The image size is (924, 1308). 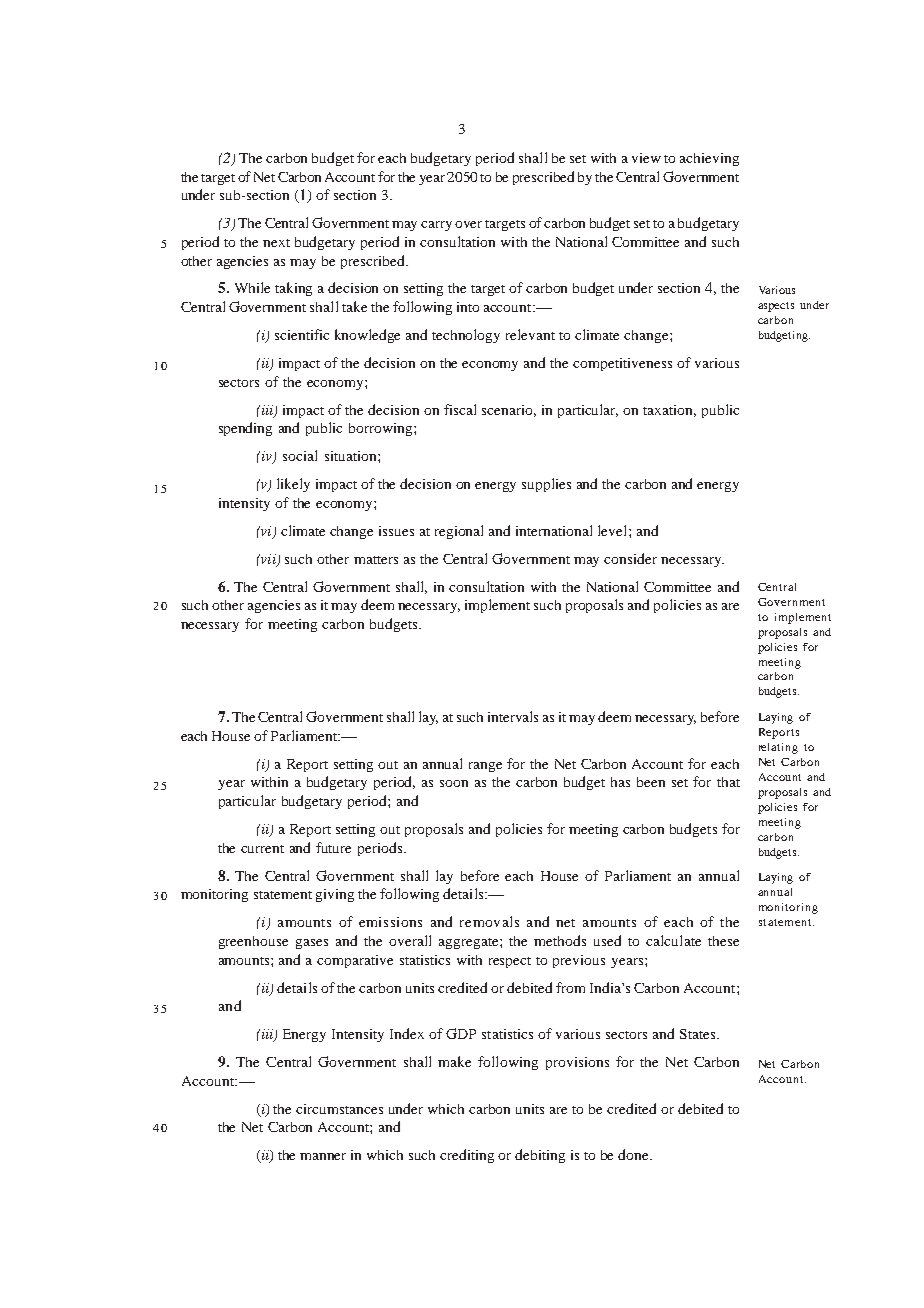 I want to click on carry, so click(x=436, y=226).
